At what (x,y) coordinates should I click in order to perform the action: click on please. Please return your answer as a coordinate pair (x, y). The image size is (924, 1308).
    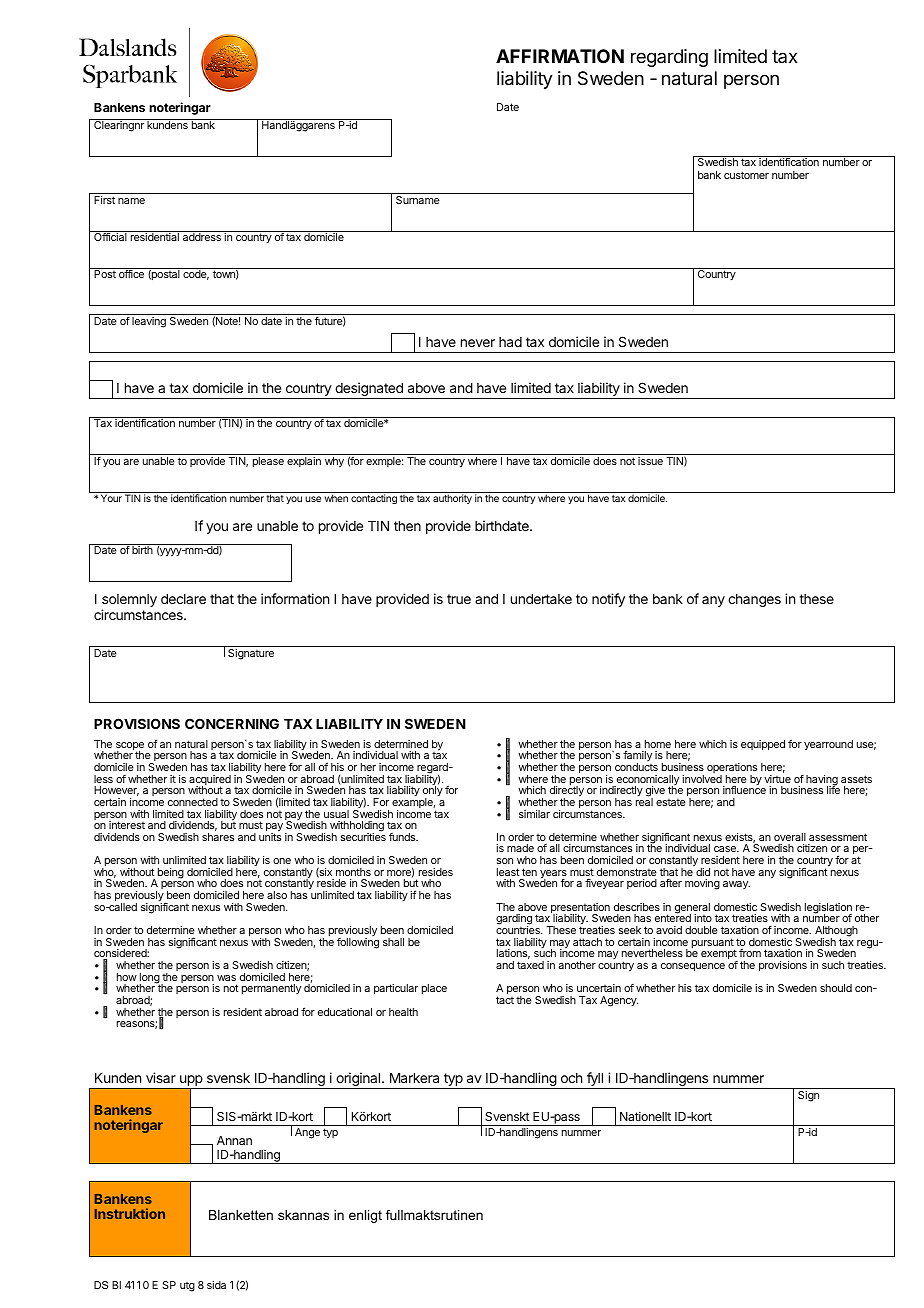
    Looking at the image, I should click on (268, 462).
